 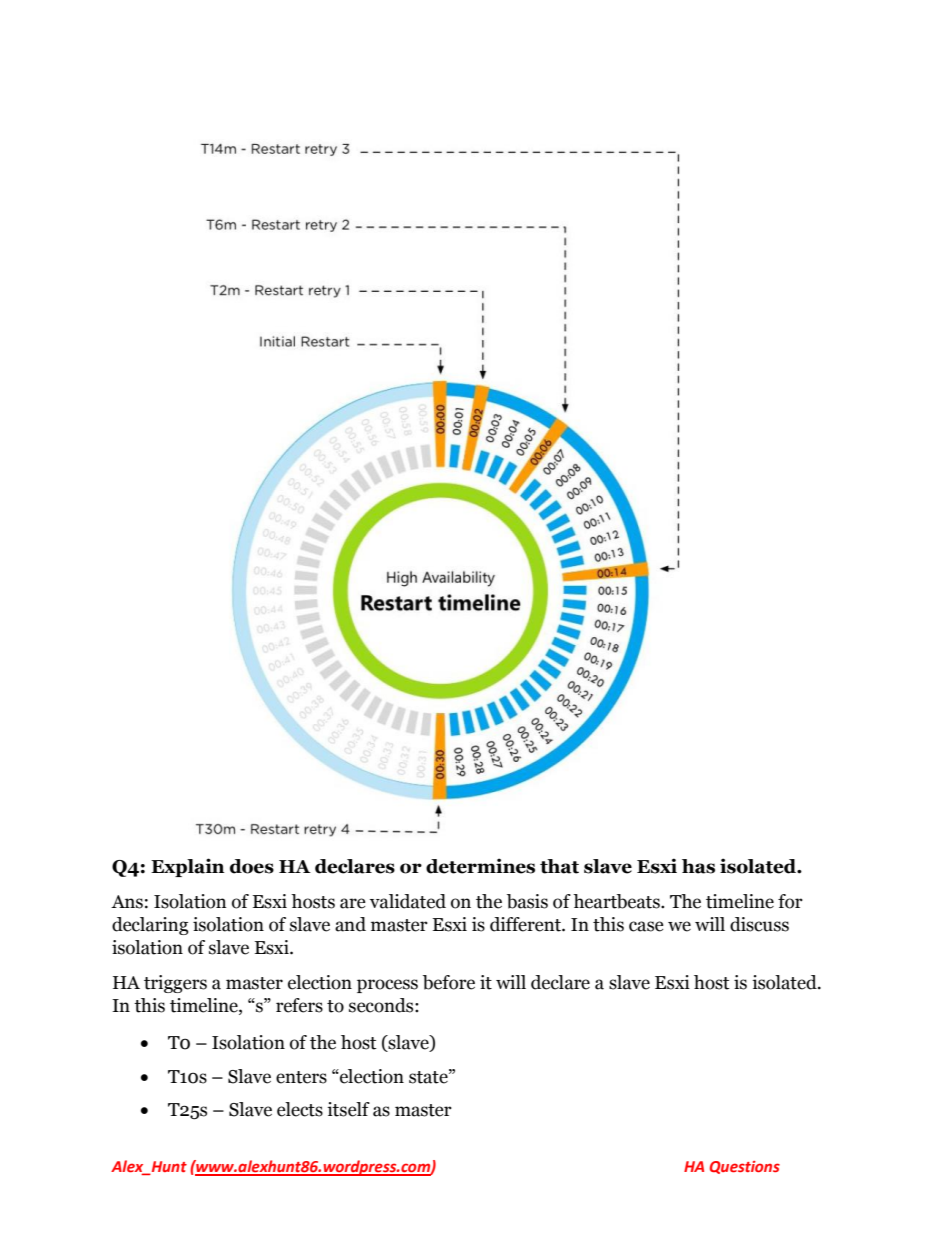 I want to click on Questions, so click(x=745, y=1167).
